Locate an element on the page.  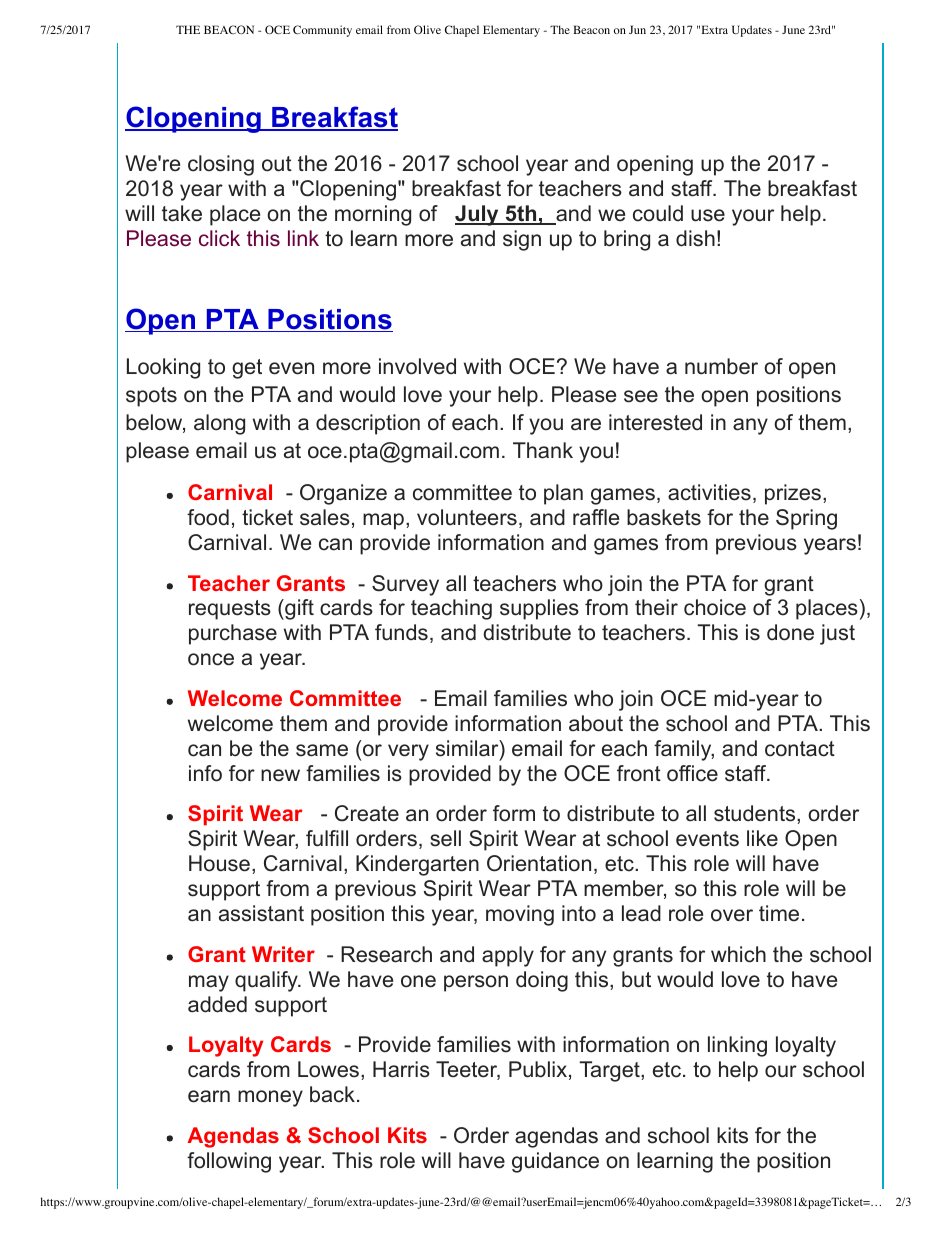
following is located at coordinates (229, 1162).
